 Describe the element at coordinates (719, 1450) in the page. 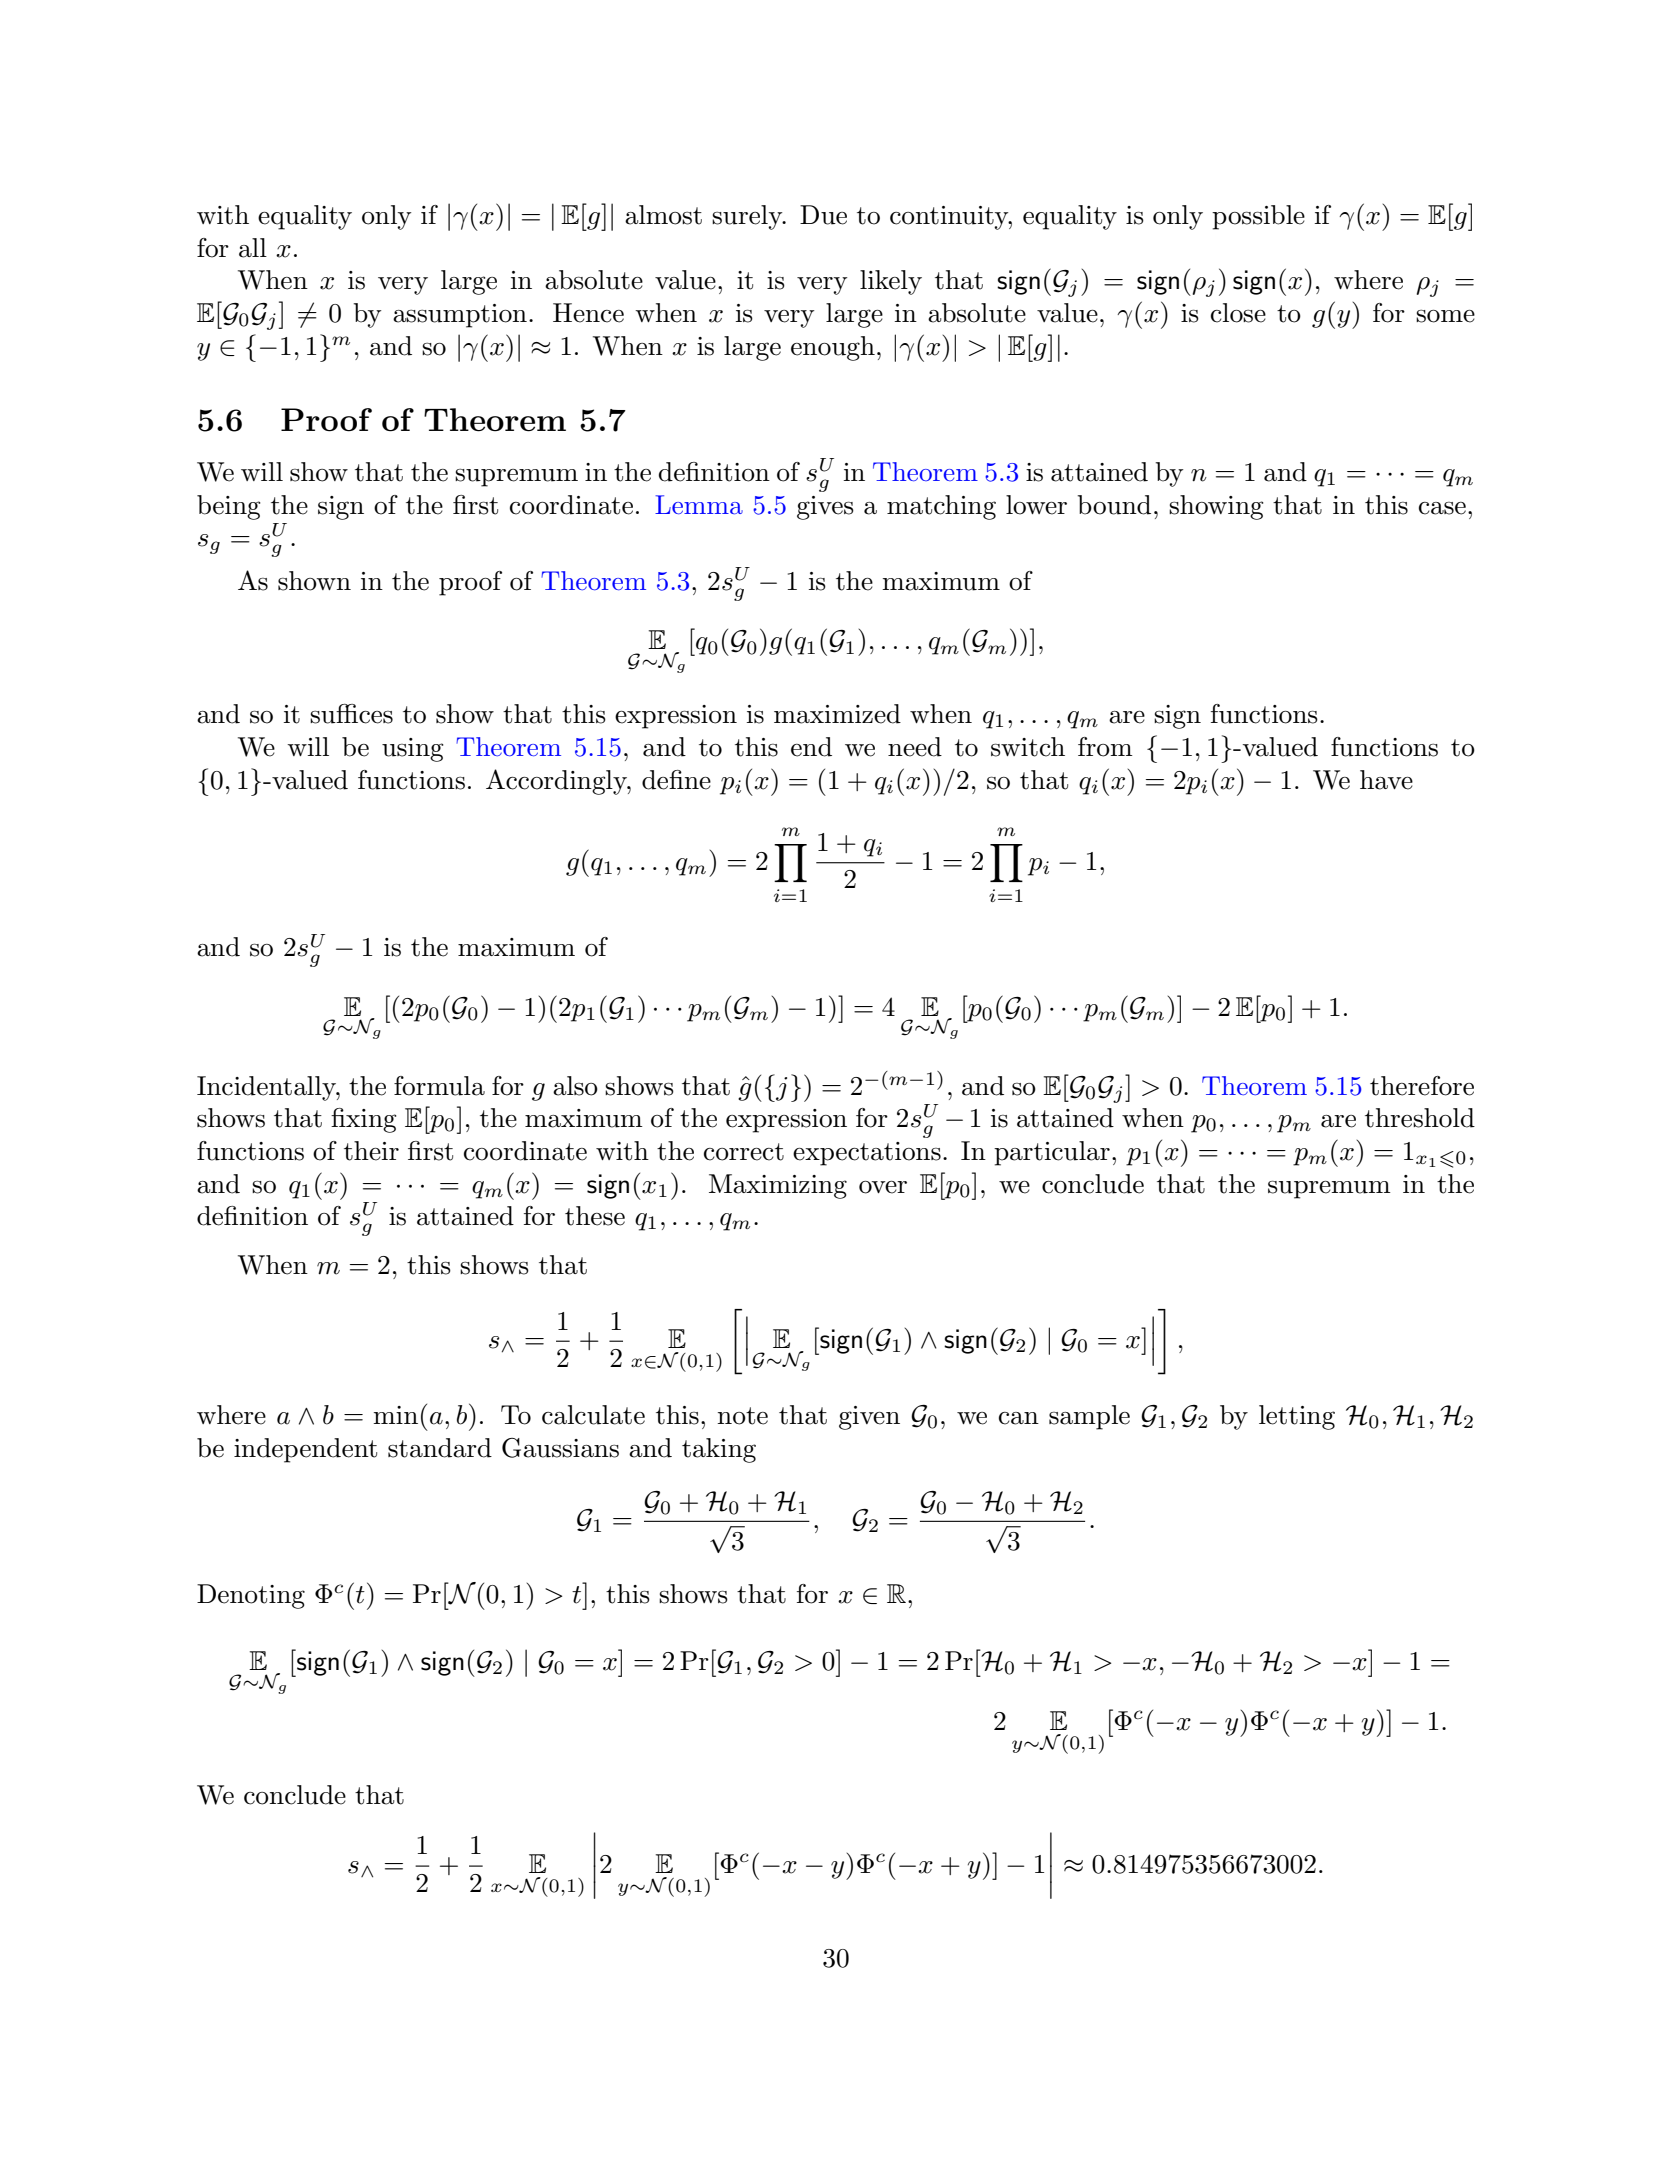

I see `taking` at that location.
